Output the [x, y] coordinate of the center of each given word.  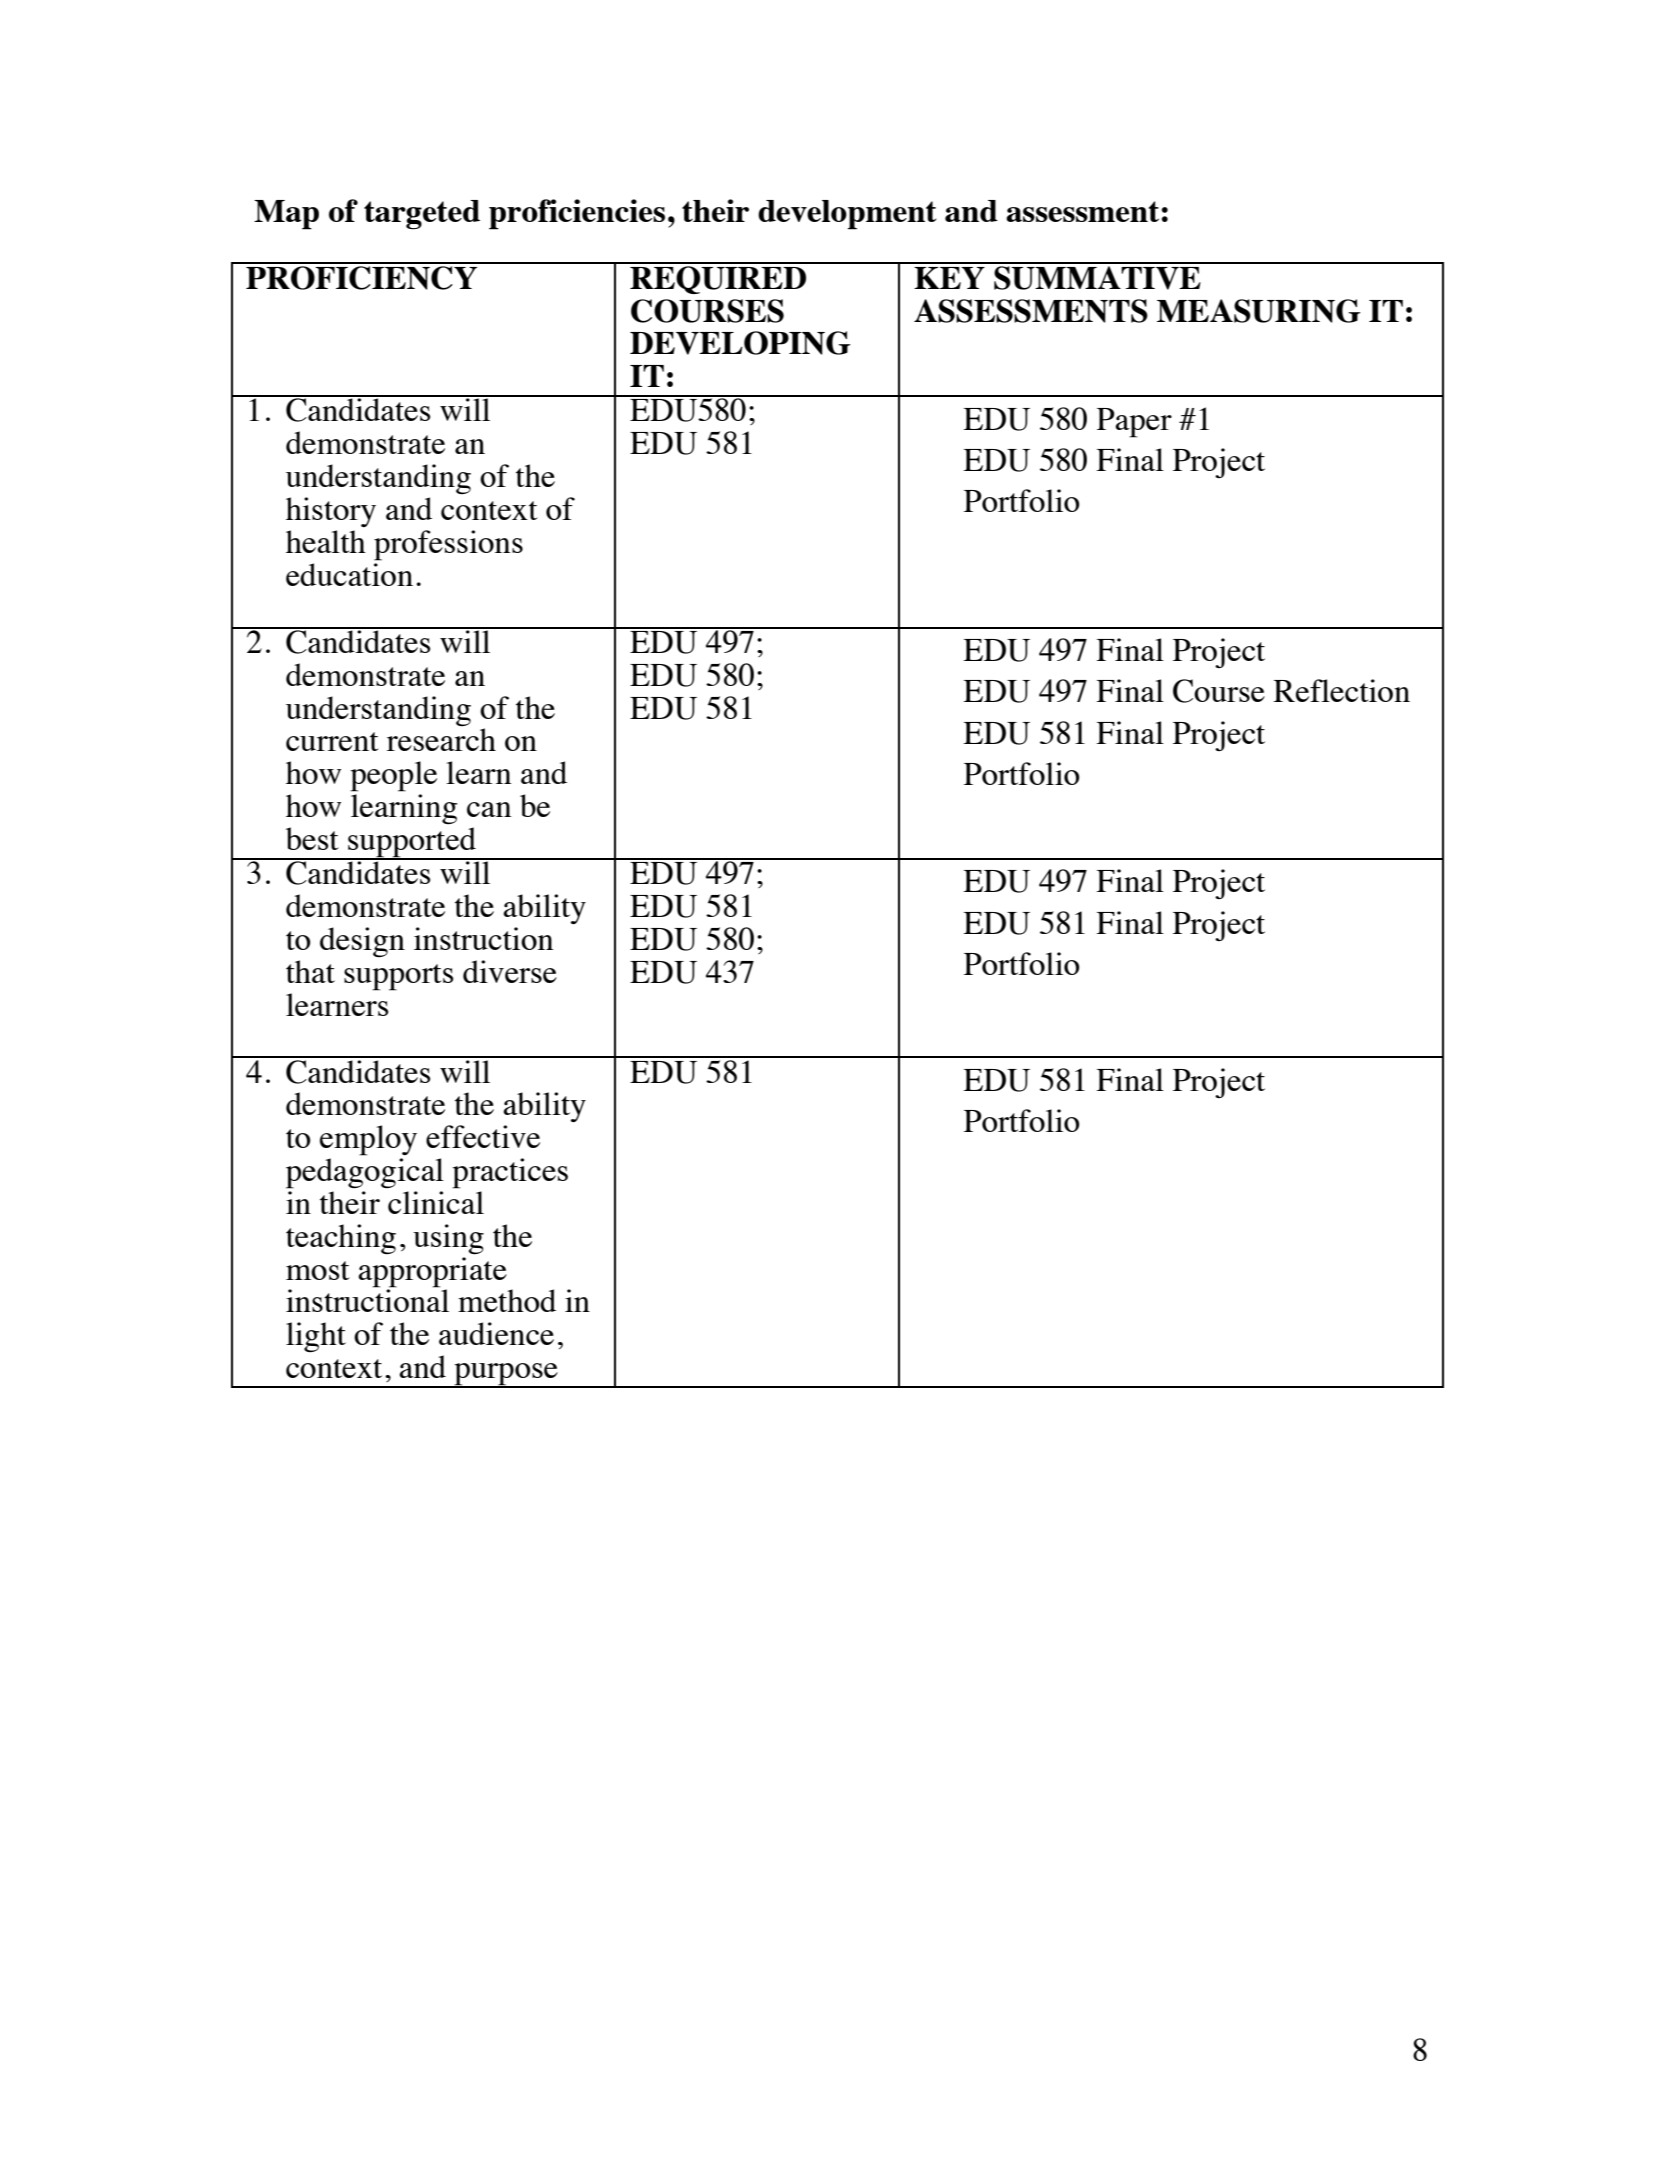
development [847, 215]
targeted [422, 215]
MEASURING [1258, 311]
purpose [506, 1375]
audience [496, 1333]
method [507, 1300]
